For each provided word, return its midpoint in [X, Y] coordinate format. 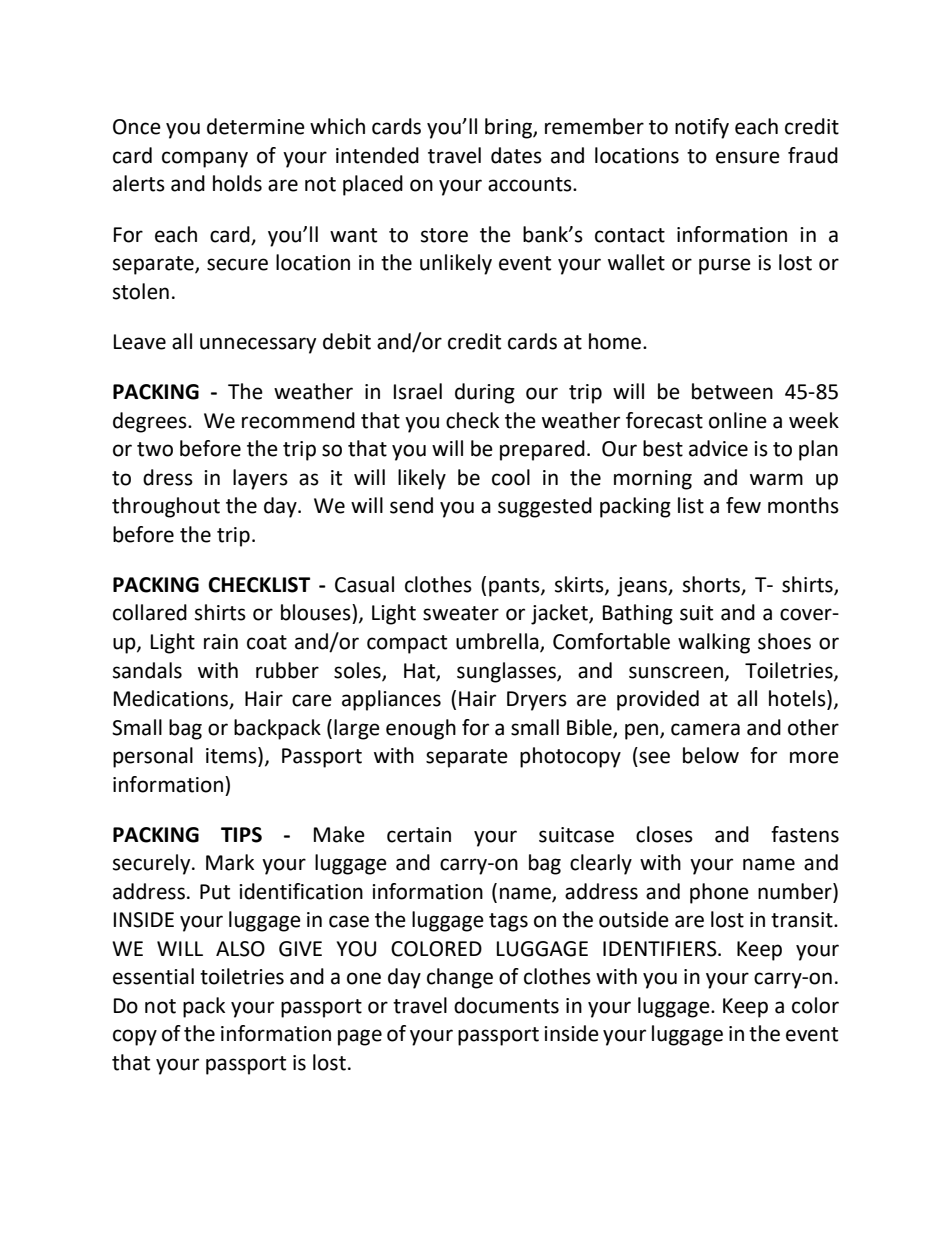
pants [515, 587]
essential [153, 976]
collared [150, 612]
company [205, 159]
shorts [713, 585]
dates [516, 155]
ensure [748, 157]
